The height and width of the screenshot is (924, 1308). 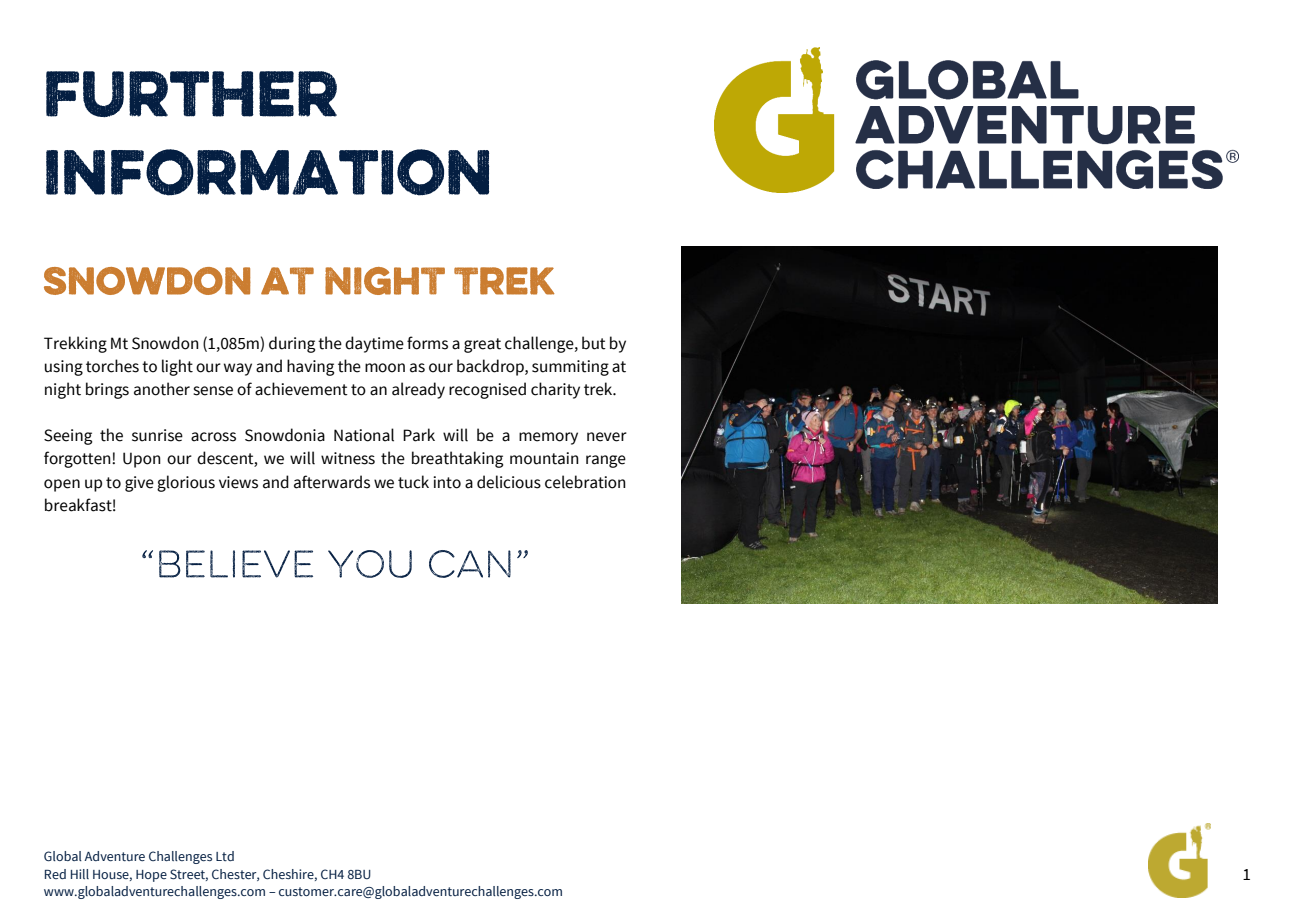 What do you see at coordinates (310, 367) in the screenshot?
I see `having` at bounding box center [310, 367].
